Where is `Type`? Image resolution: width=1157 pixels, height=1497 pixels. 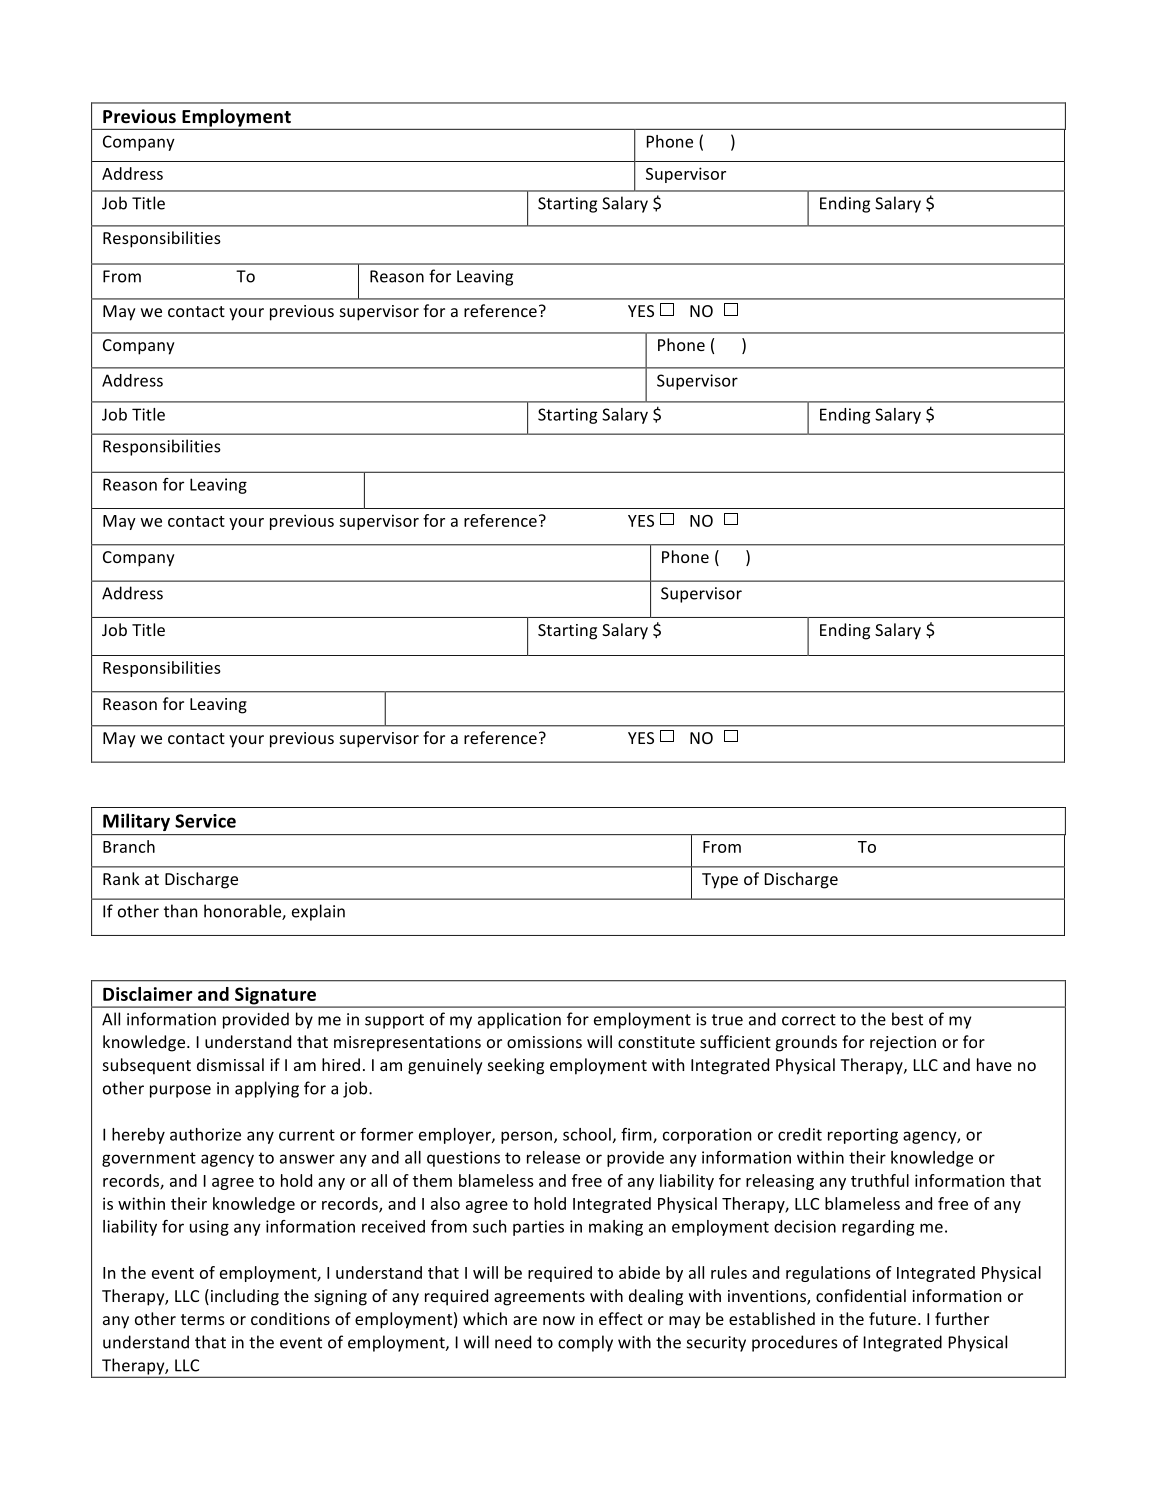 Type is located at coordinates (720, 881).
